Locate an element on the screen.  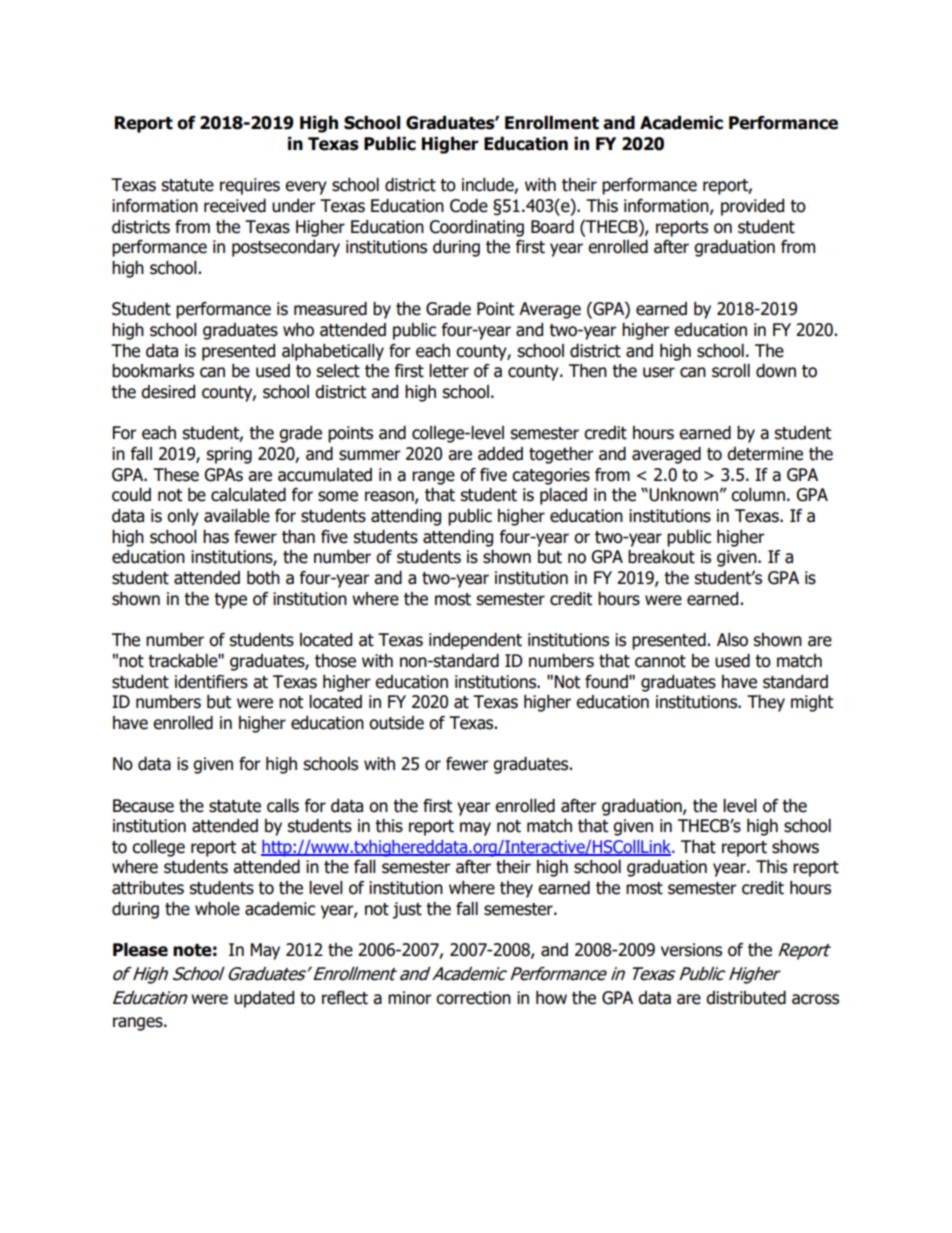
calls is located at coordinates (283, 806).
